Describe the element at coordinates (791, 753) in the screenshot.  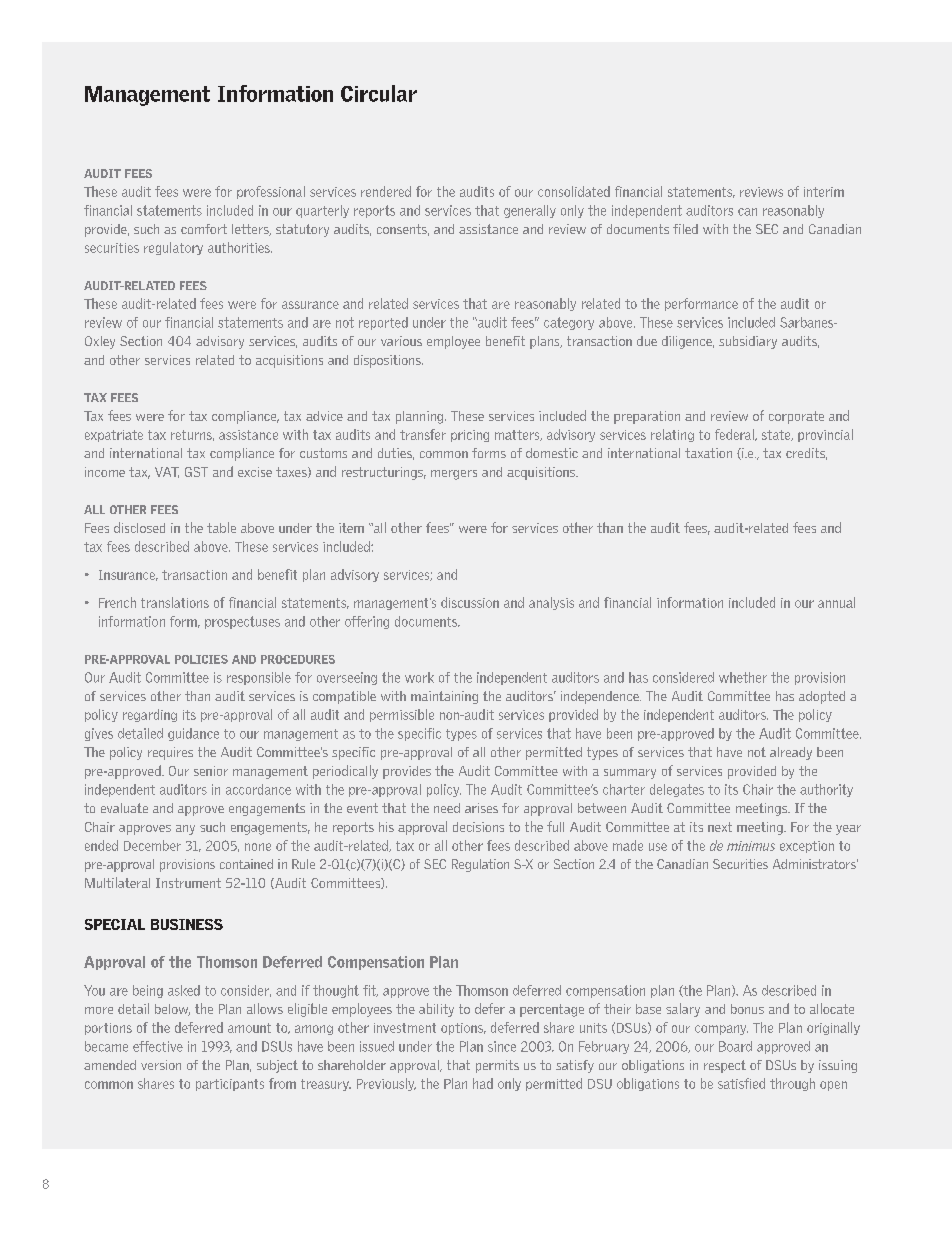
I see `already` at that location.
